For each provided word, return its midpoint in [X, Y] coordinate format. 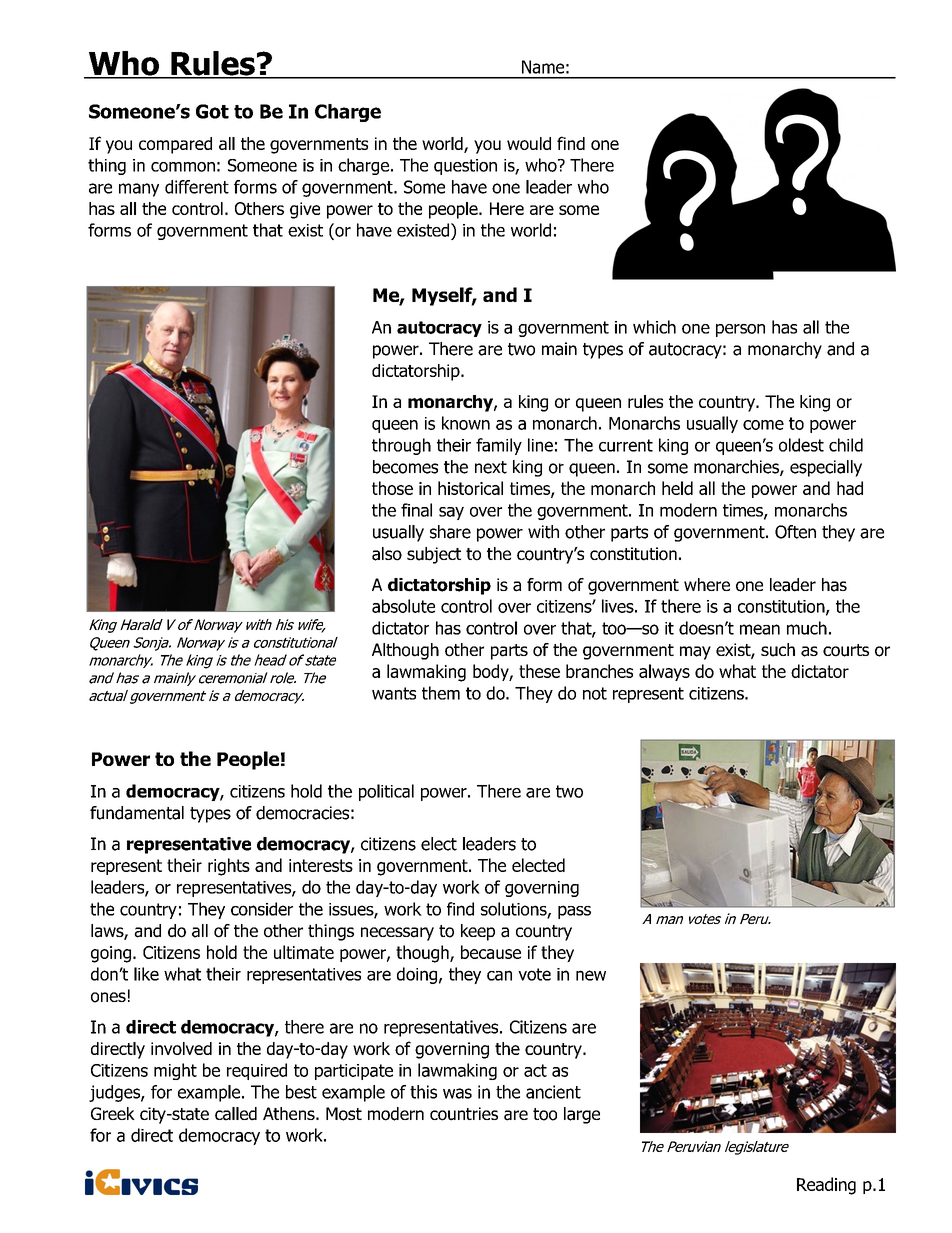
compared [175, 145]
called [236, 1114]
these [539, 671]
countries [464, 1114]
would [529, 143]
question [465, 167]
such [778, 650]
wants [394, 693]
